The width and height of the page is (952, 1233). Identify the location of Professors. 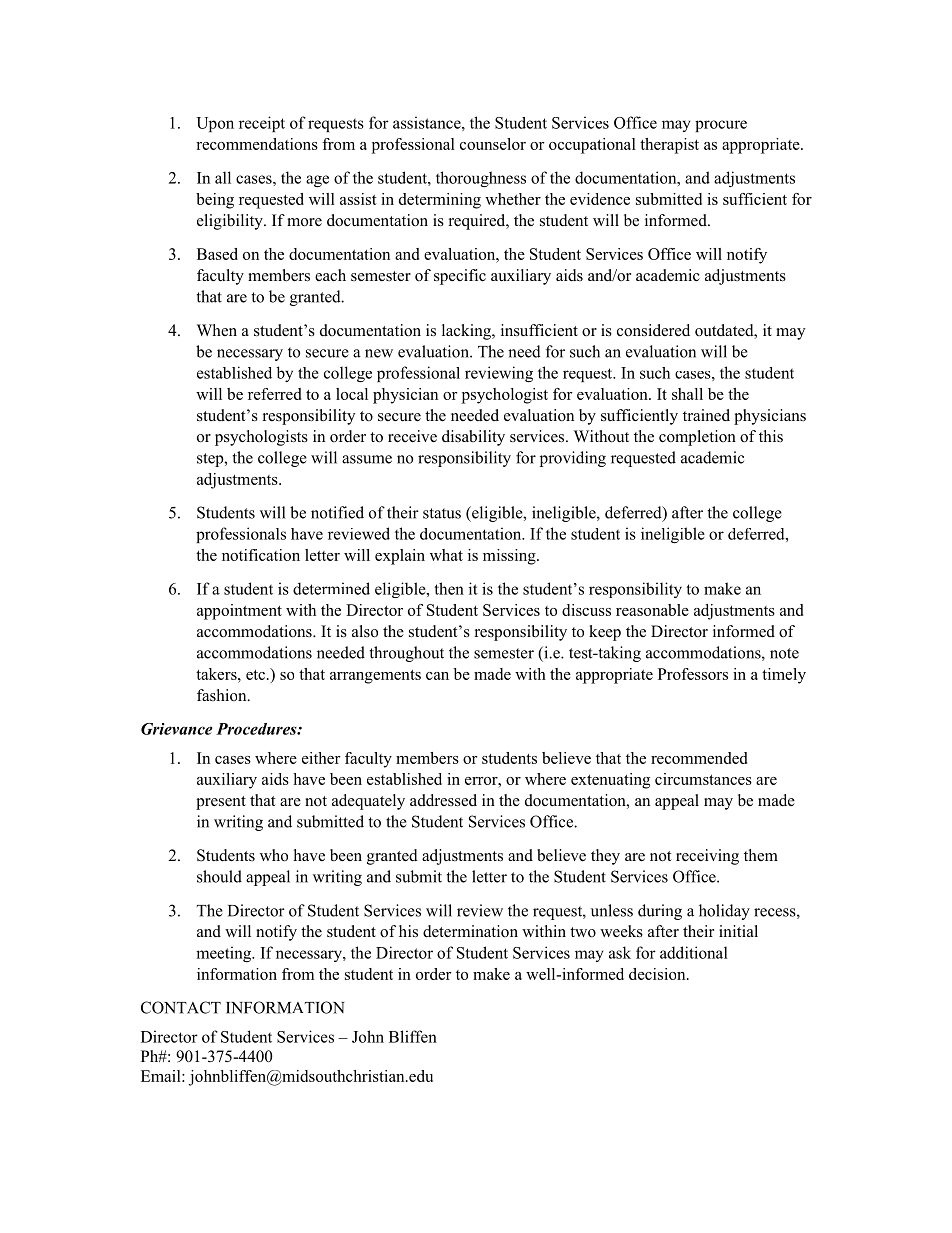
(693, 674).
